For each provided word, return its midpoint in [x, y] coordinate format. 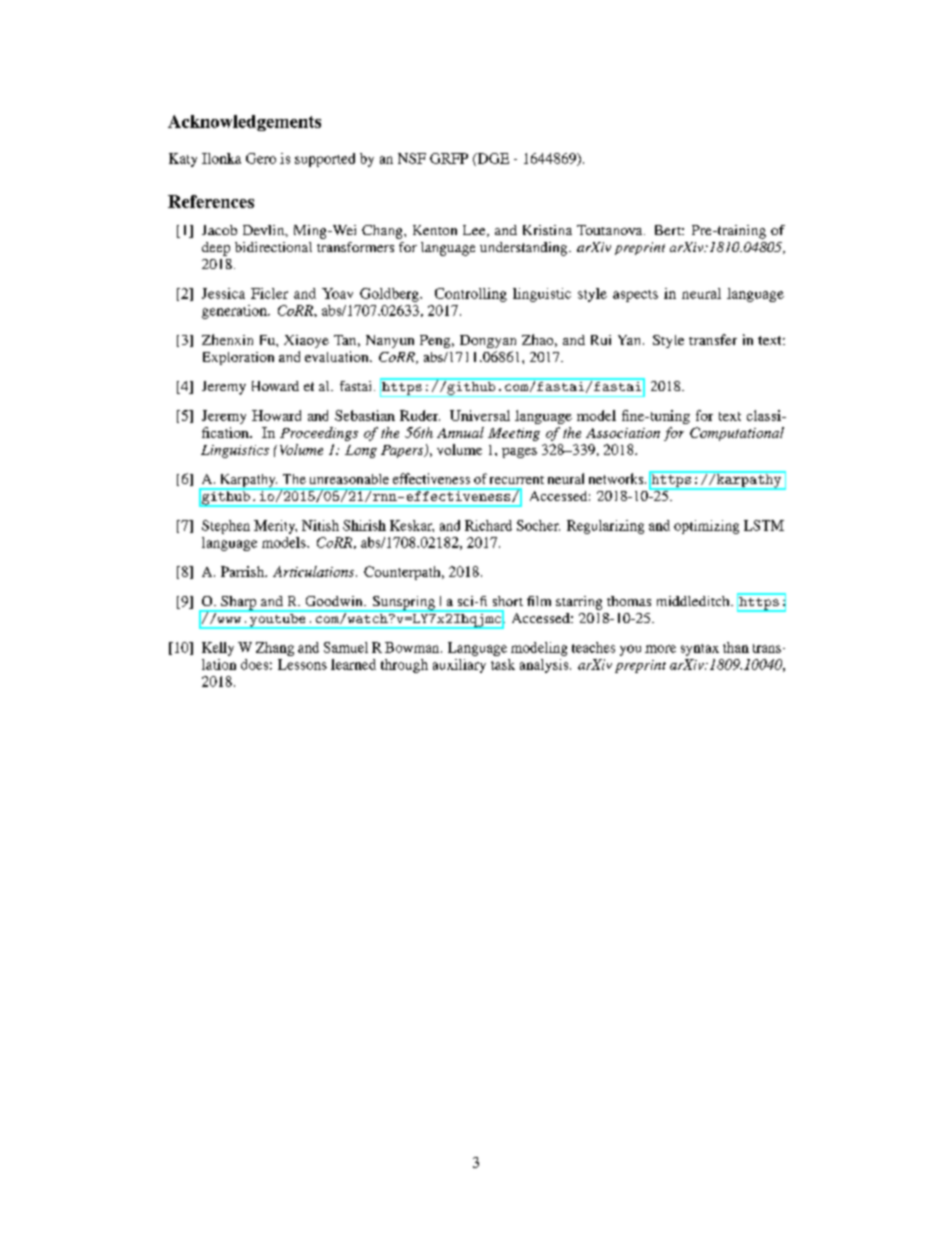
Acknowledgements [244, 123]
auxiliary [459, 666]
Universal [480, 415]
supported [325, 160]
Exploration [238, 358]
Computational [737, 434]
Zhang [275, 649]
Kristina [547, 230]
